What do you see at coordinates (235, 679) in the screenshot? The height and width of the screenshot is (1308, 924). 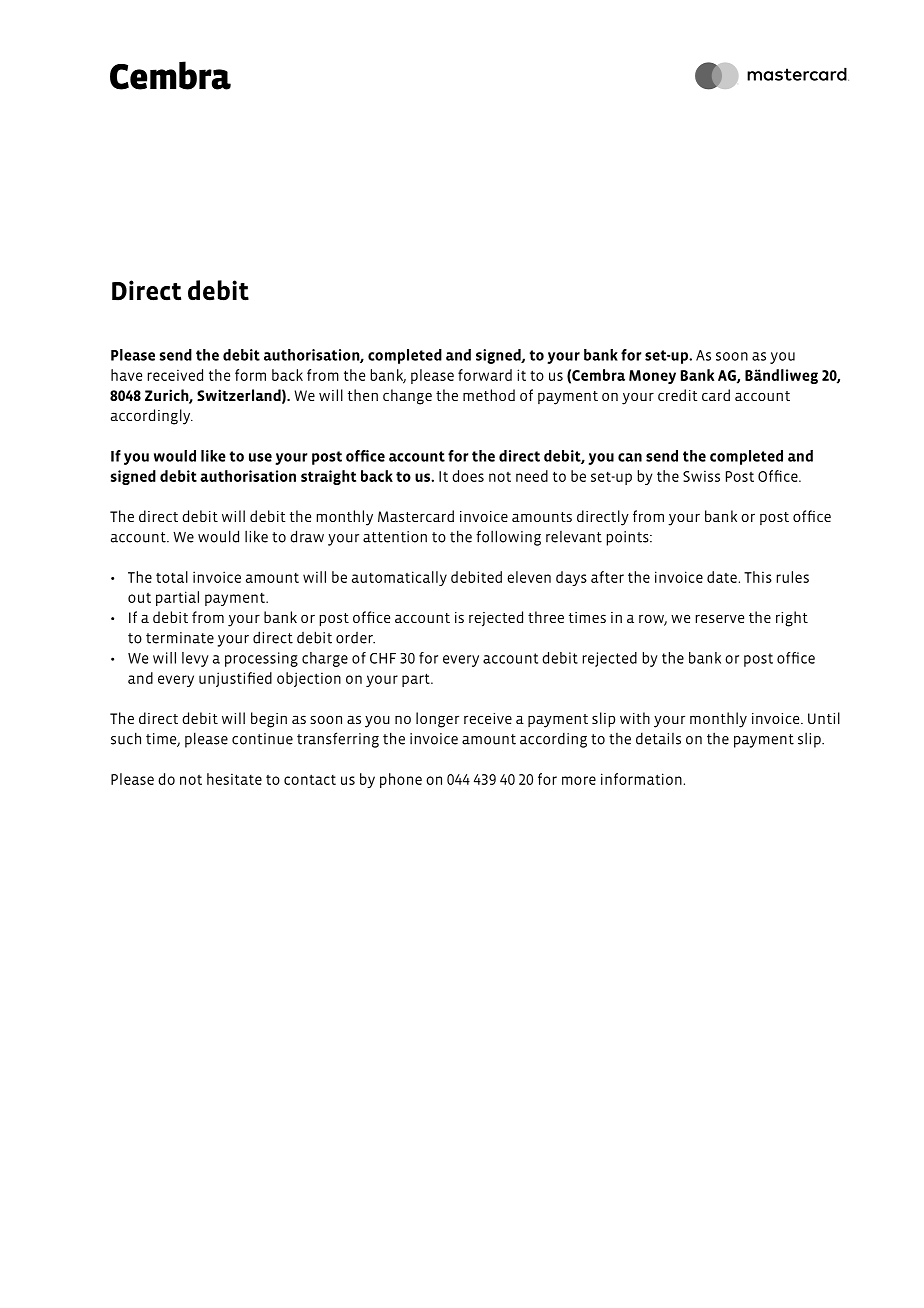 I see `unjustified` at bounding box center [235, 679].
